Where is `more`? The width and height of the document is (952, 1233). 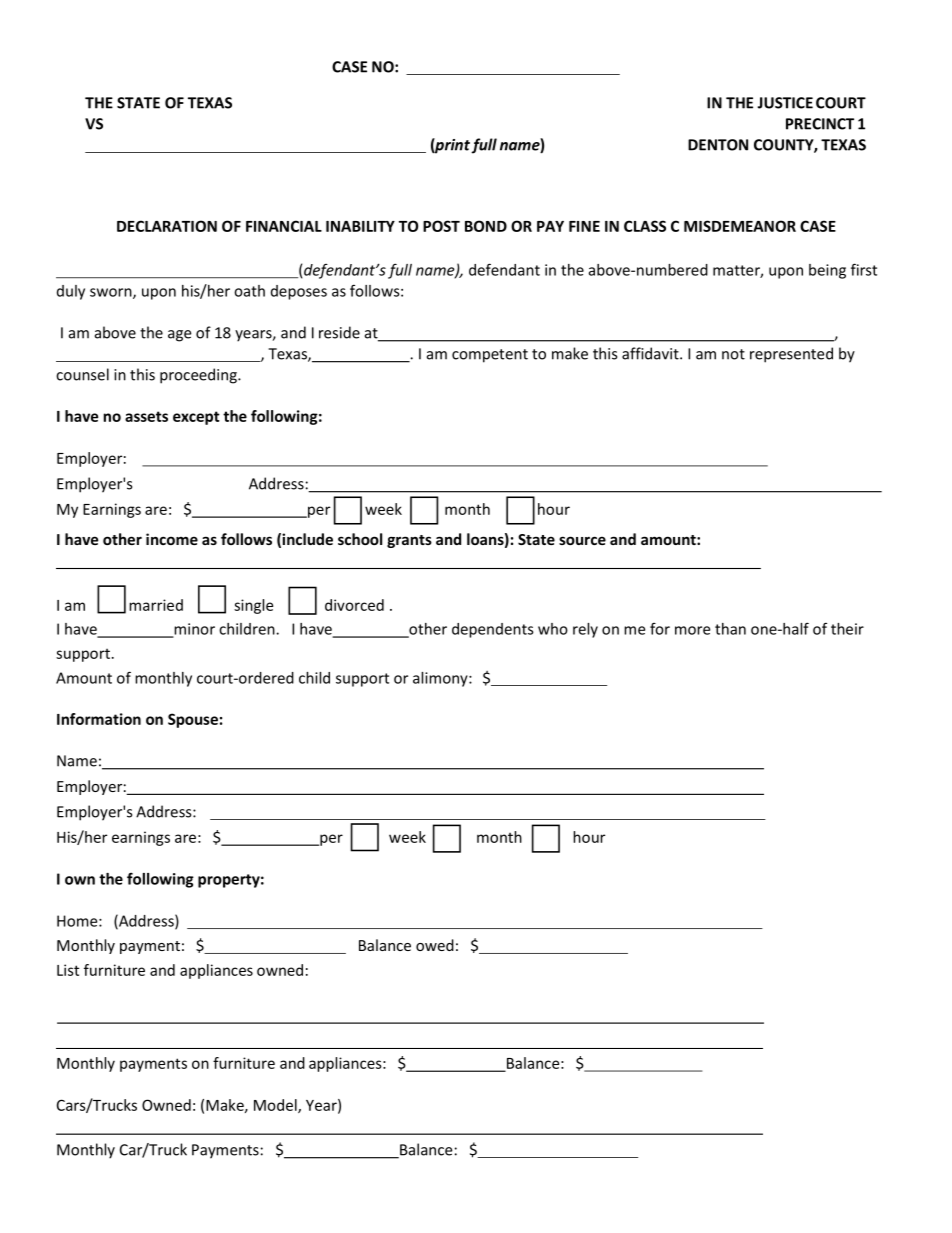 more is located at coordinates (692, 630).
